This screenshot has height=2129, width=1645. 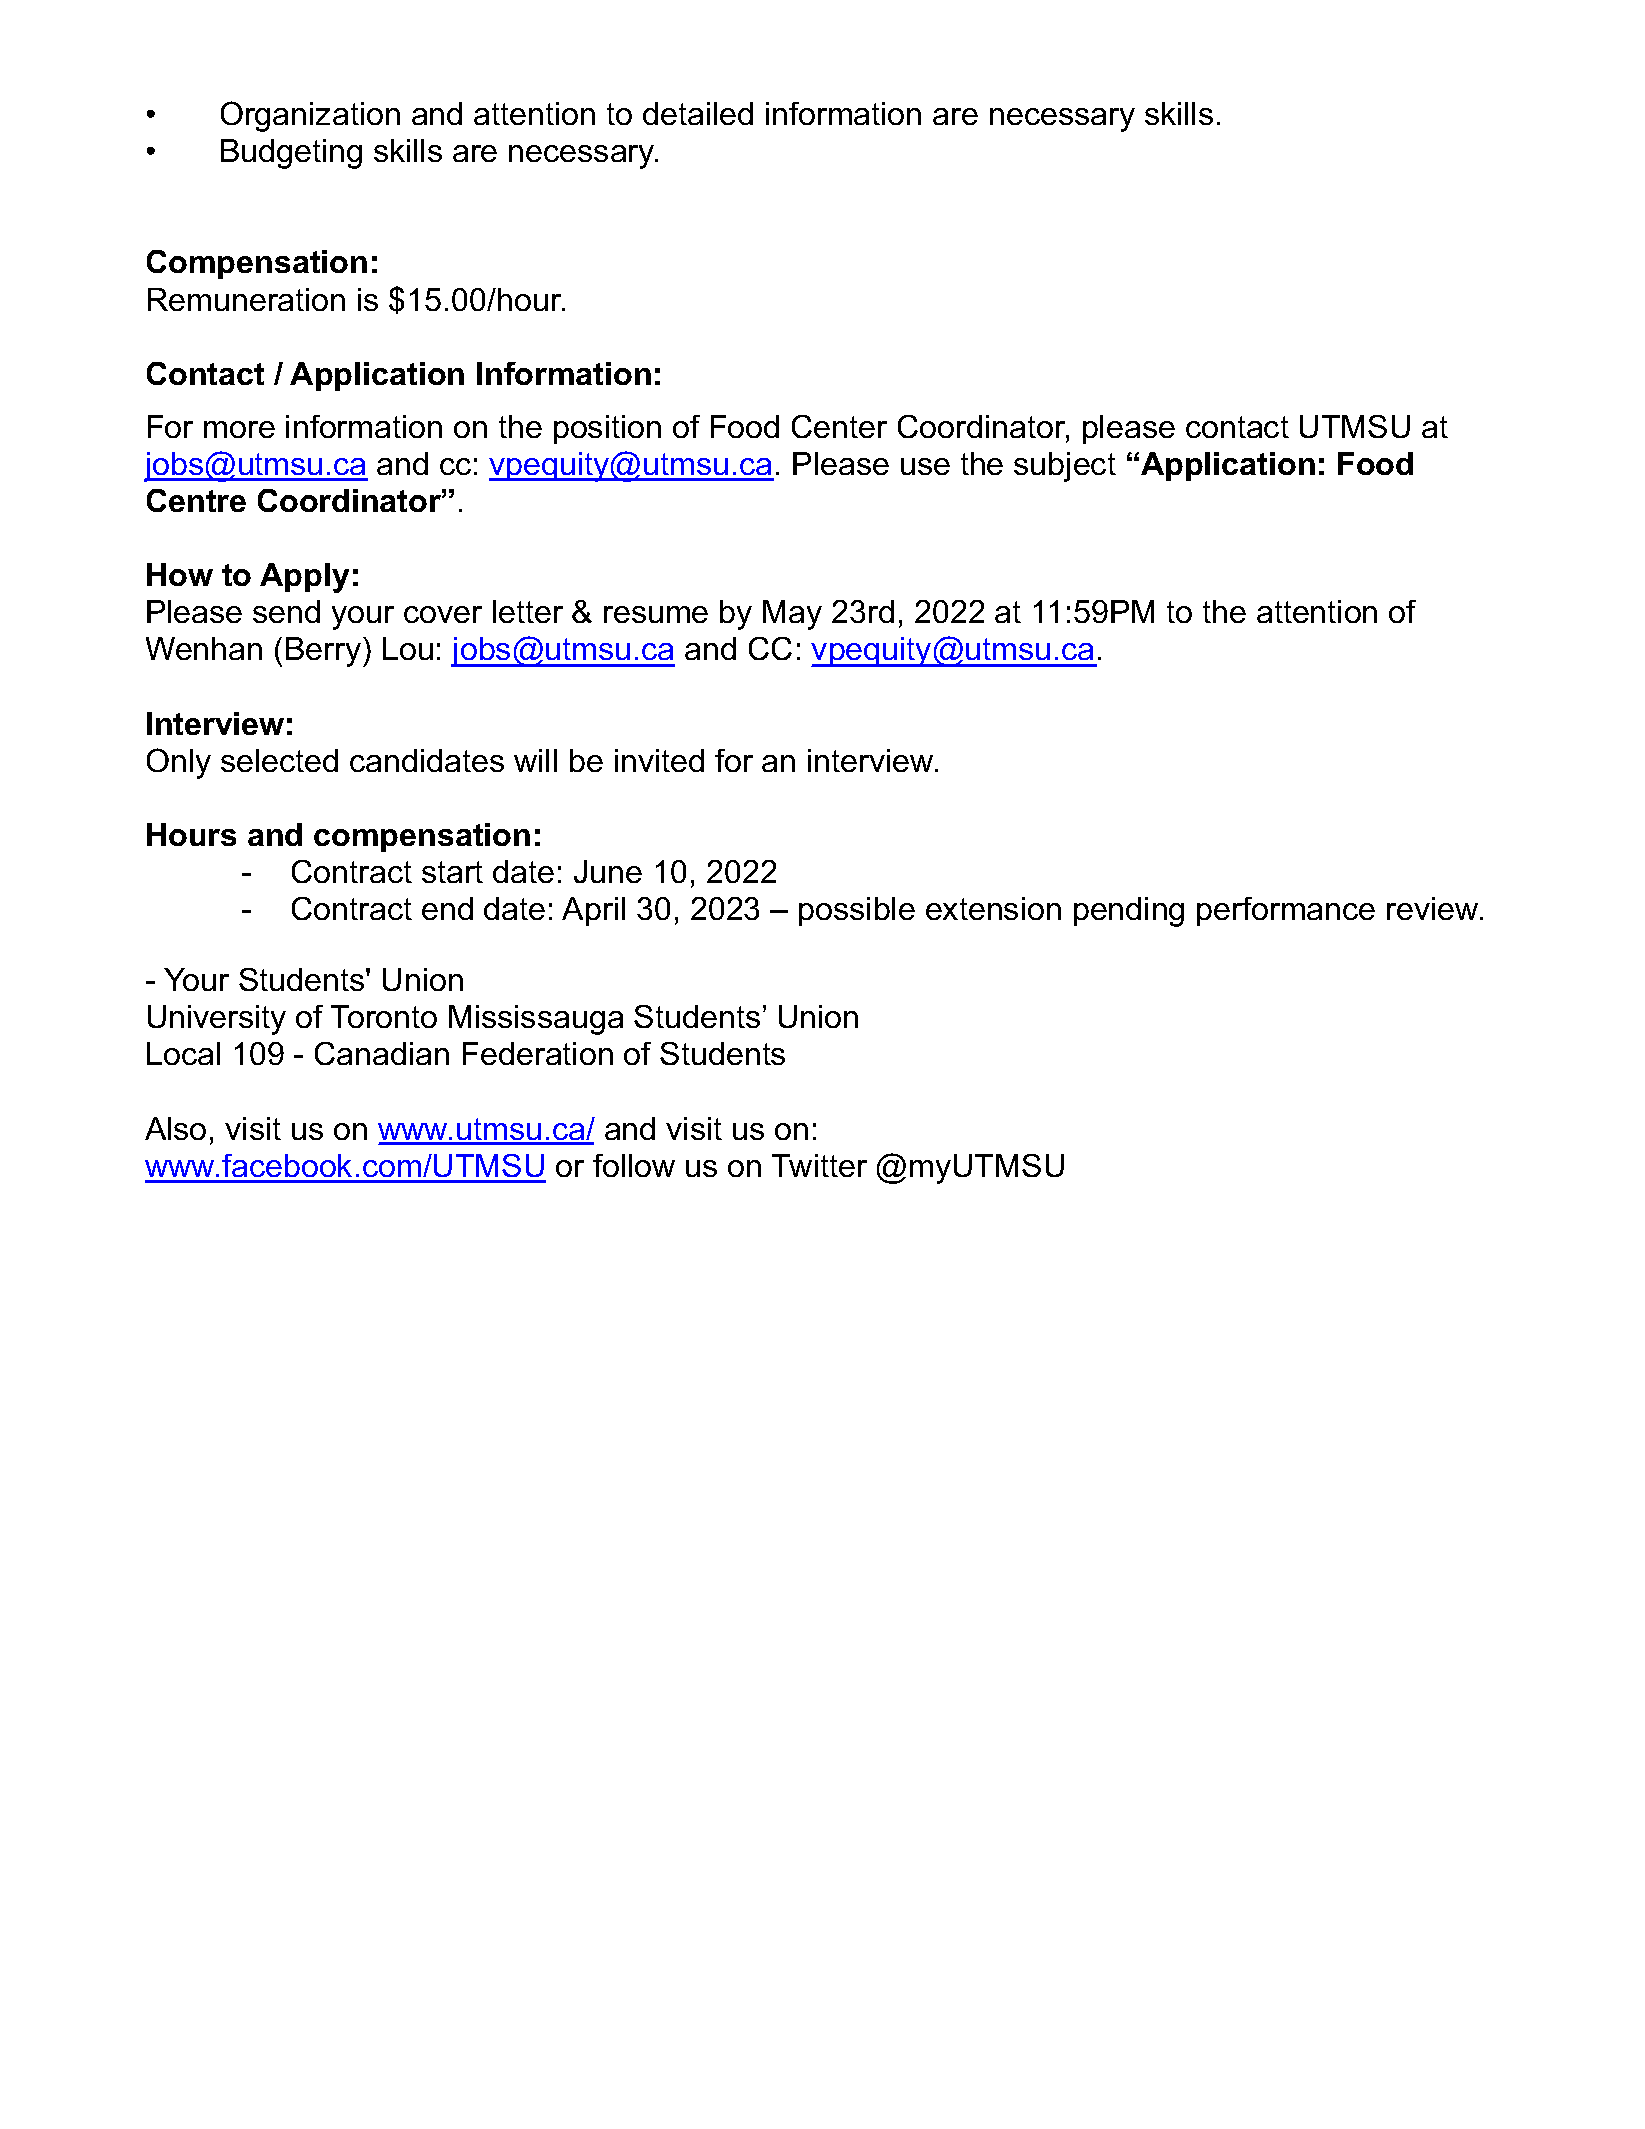 I want to click on more, so click(x=239, y=429).
